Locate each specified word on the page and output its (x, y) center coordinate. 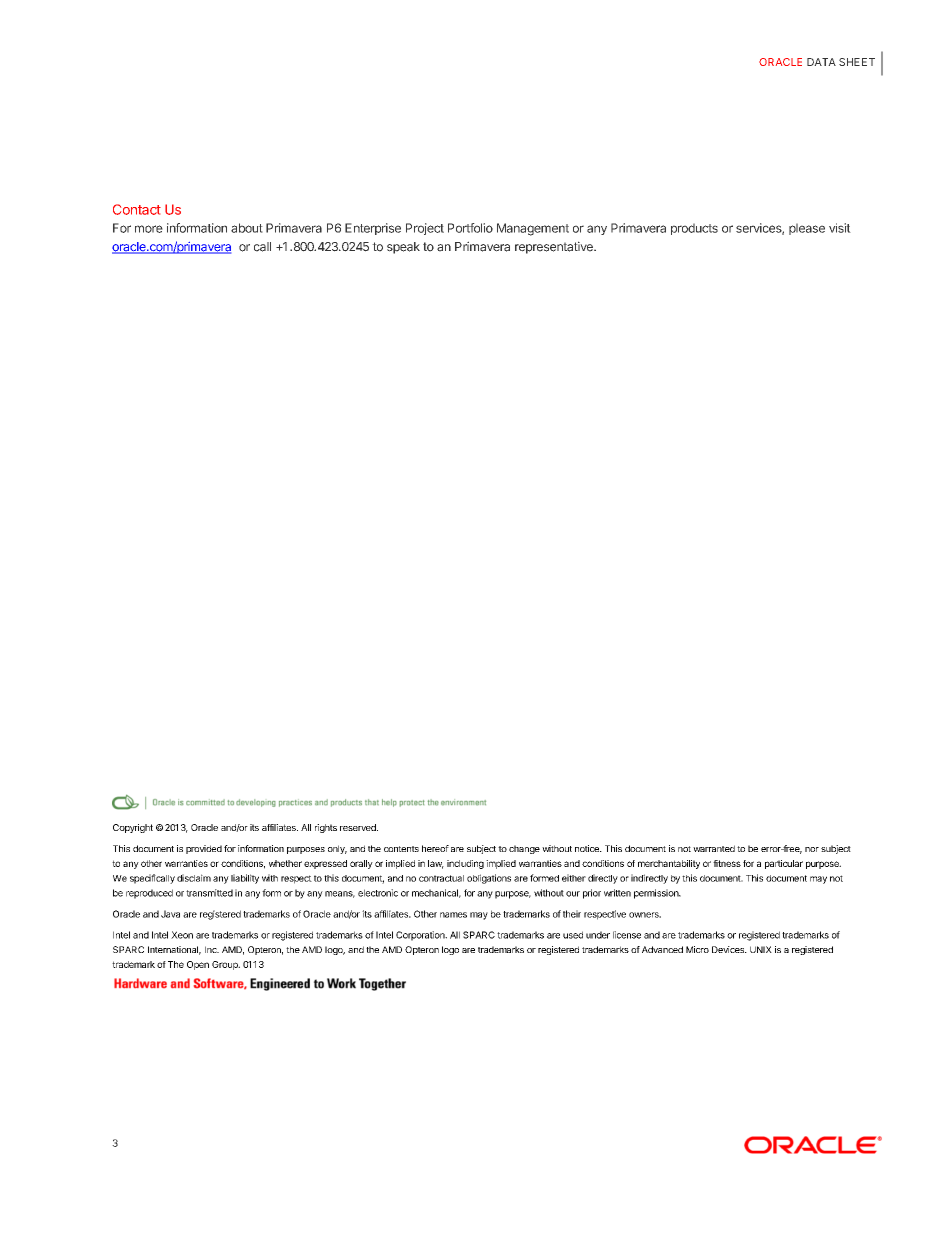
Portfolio (470, 228)
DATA (821, 62)
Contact (137, 209)
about (247, 228)
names (453, 915)
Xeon (182, 935)
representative (555, 247)
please (807, 229)
